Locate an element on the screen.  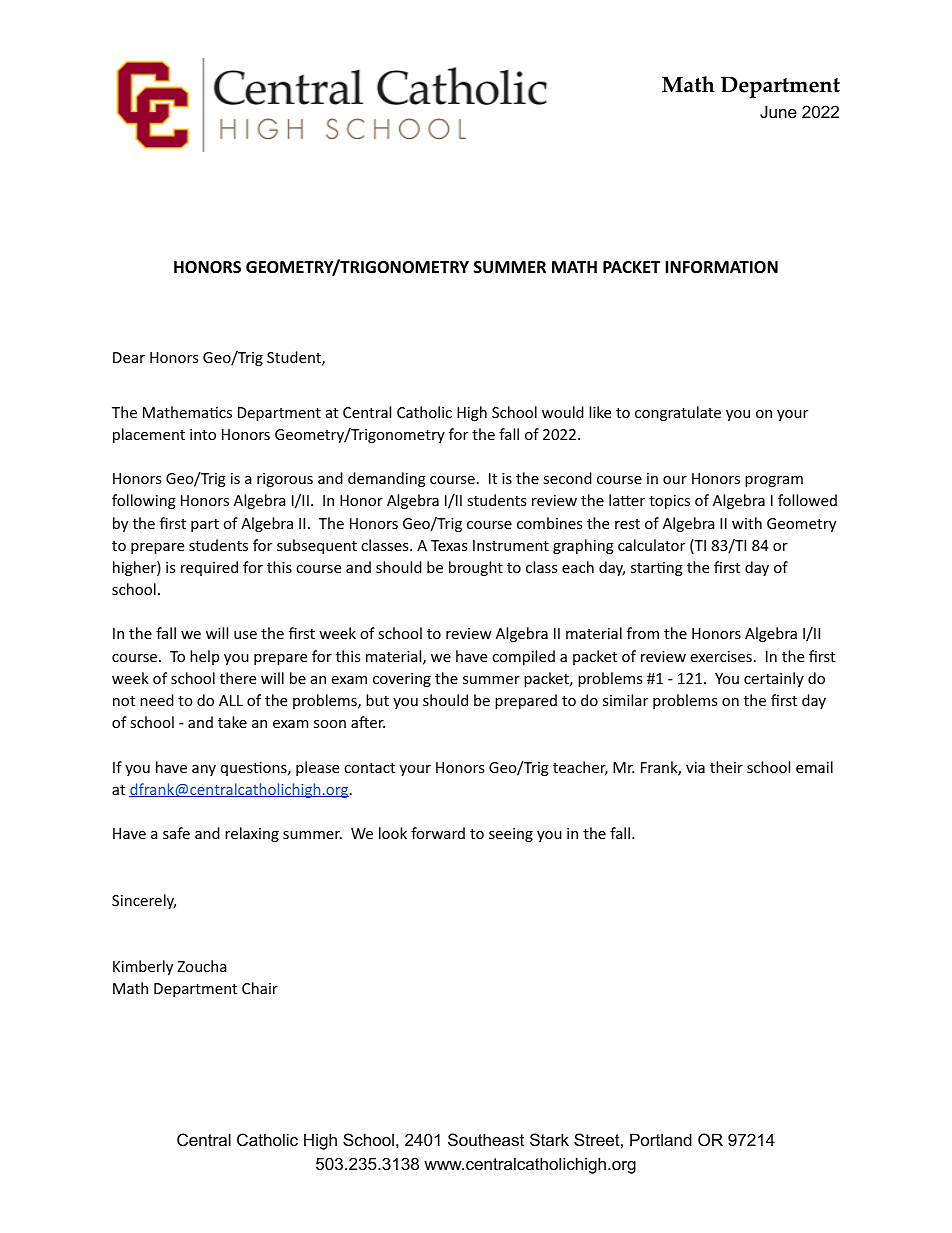
INFORMATION is located at coordinates (721, 267).
